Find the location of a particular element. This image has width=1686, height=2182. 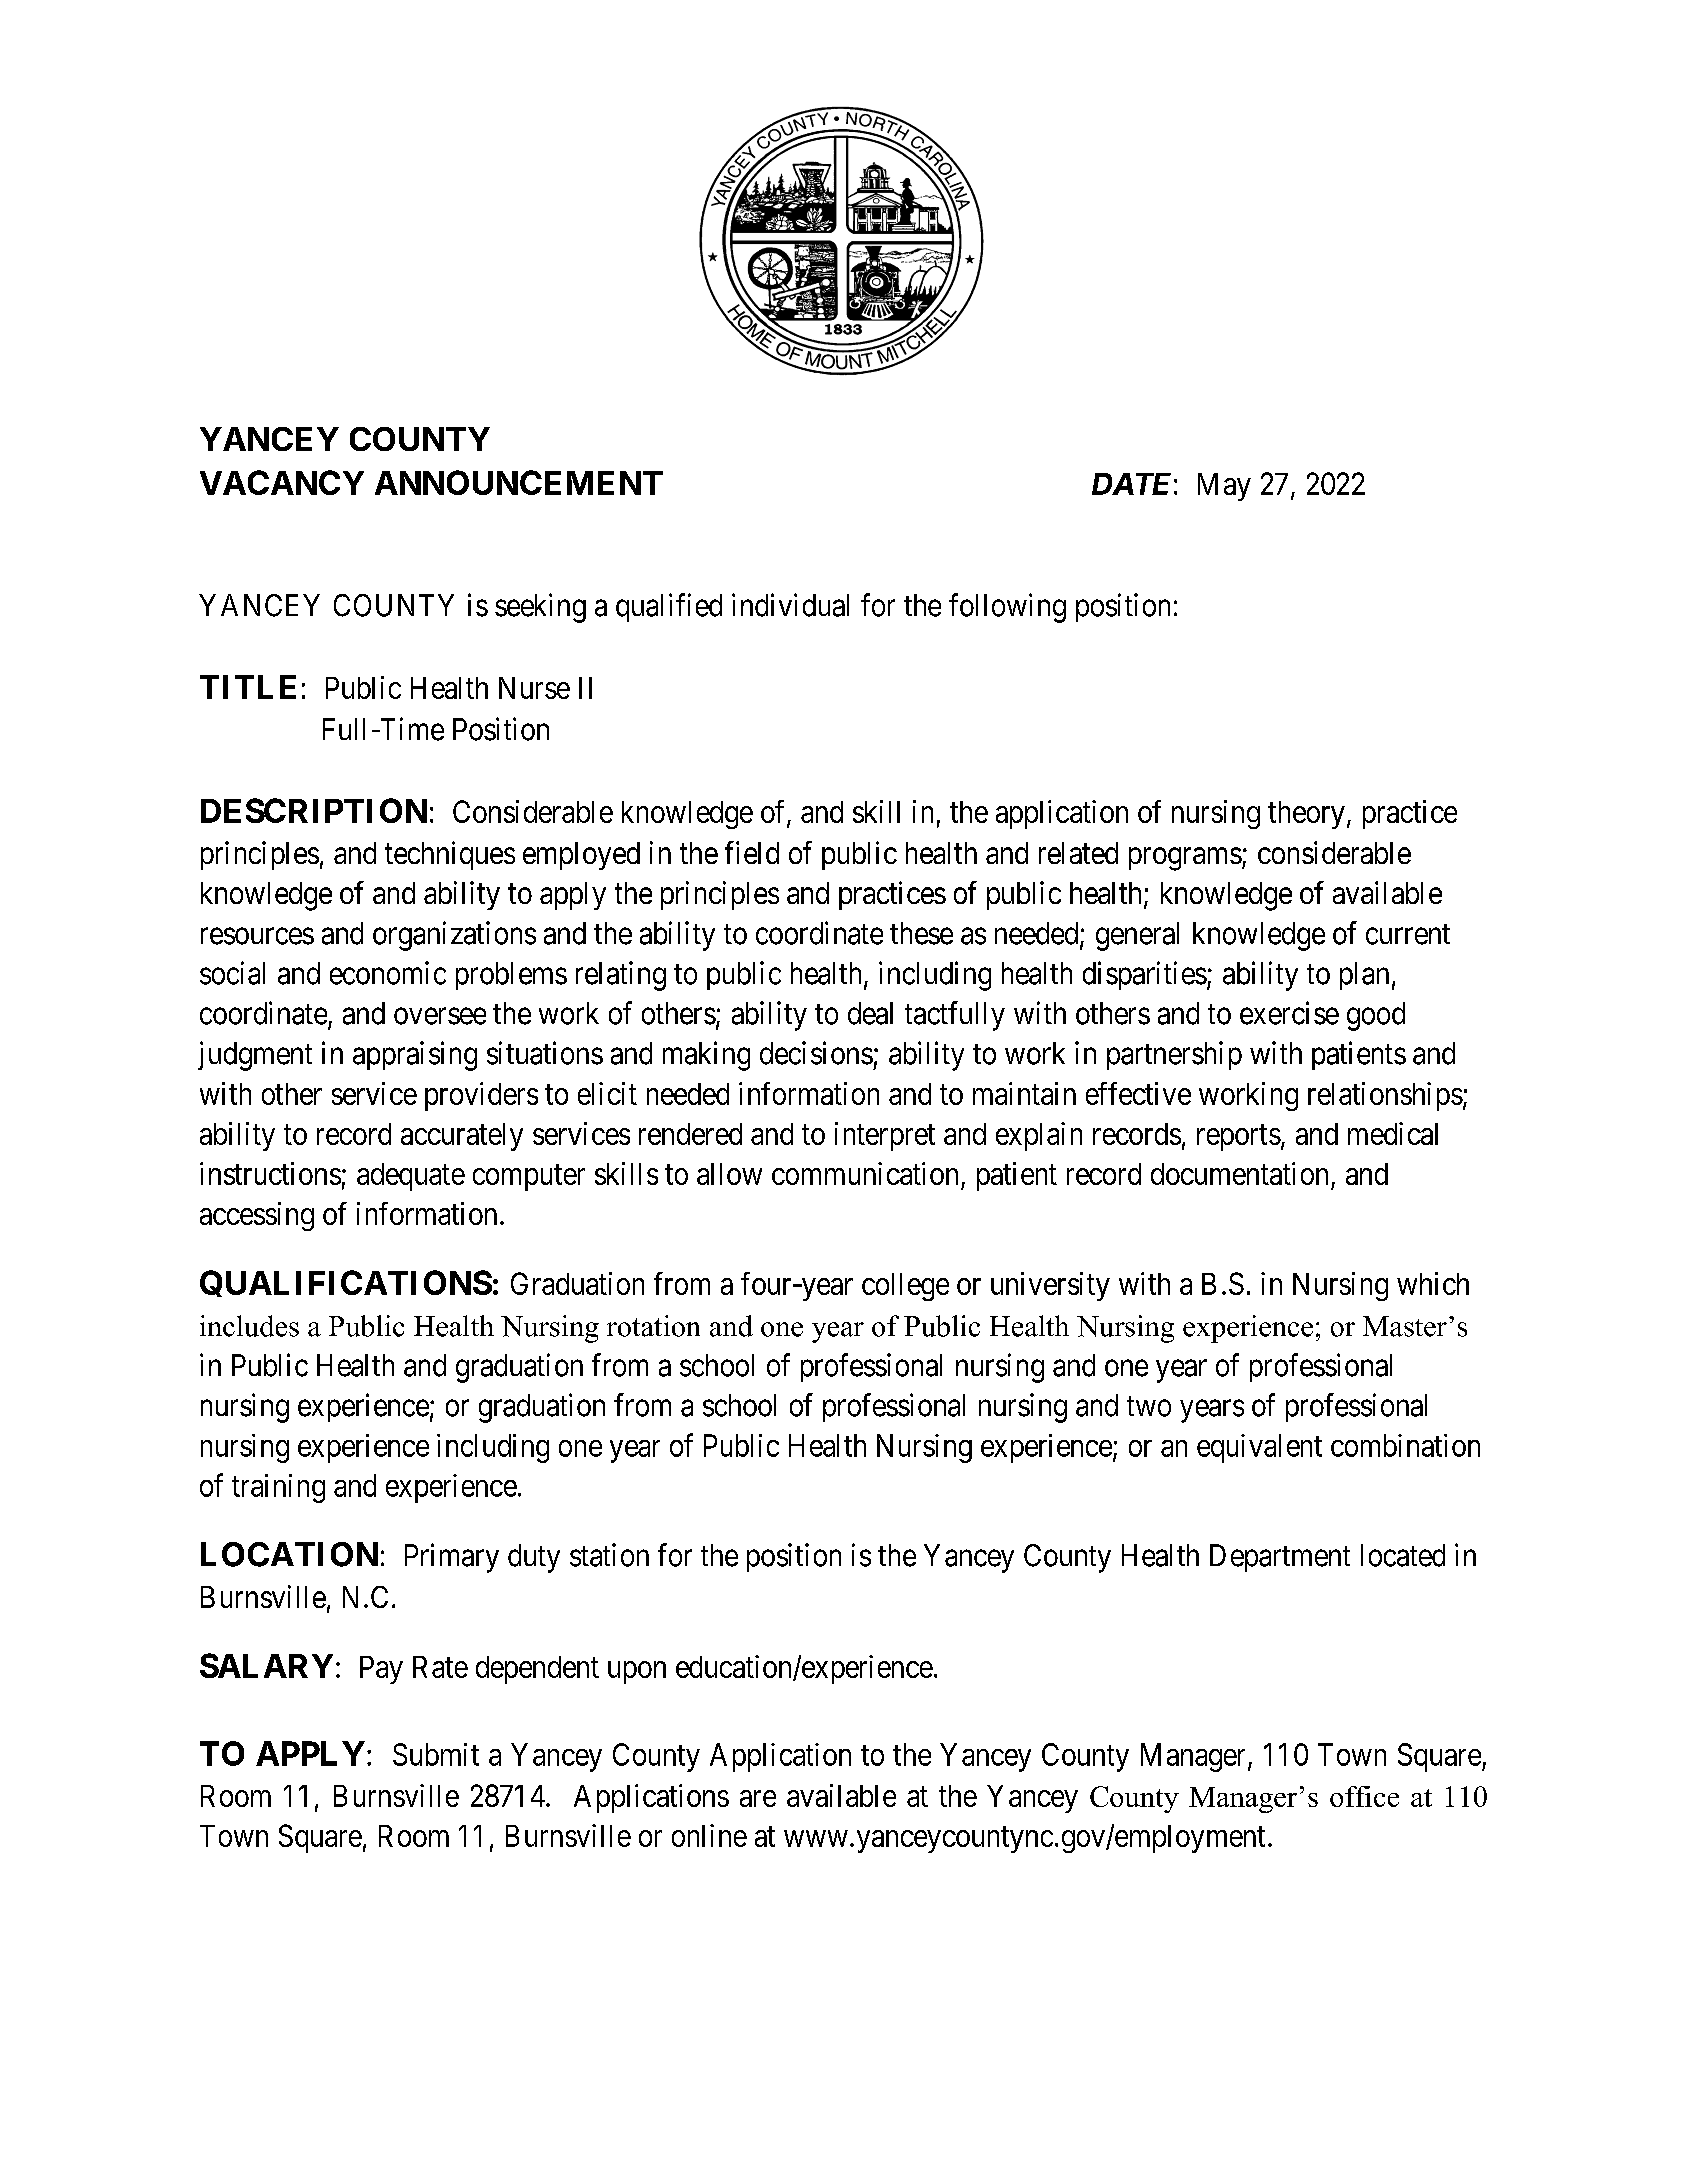

adequate is located at coordinates (411, 1177).
